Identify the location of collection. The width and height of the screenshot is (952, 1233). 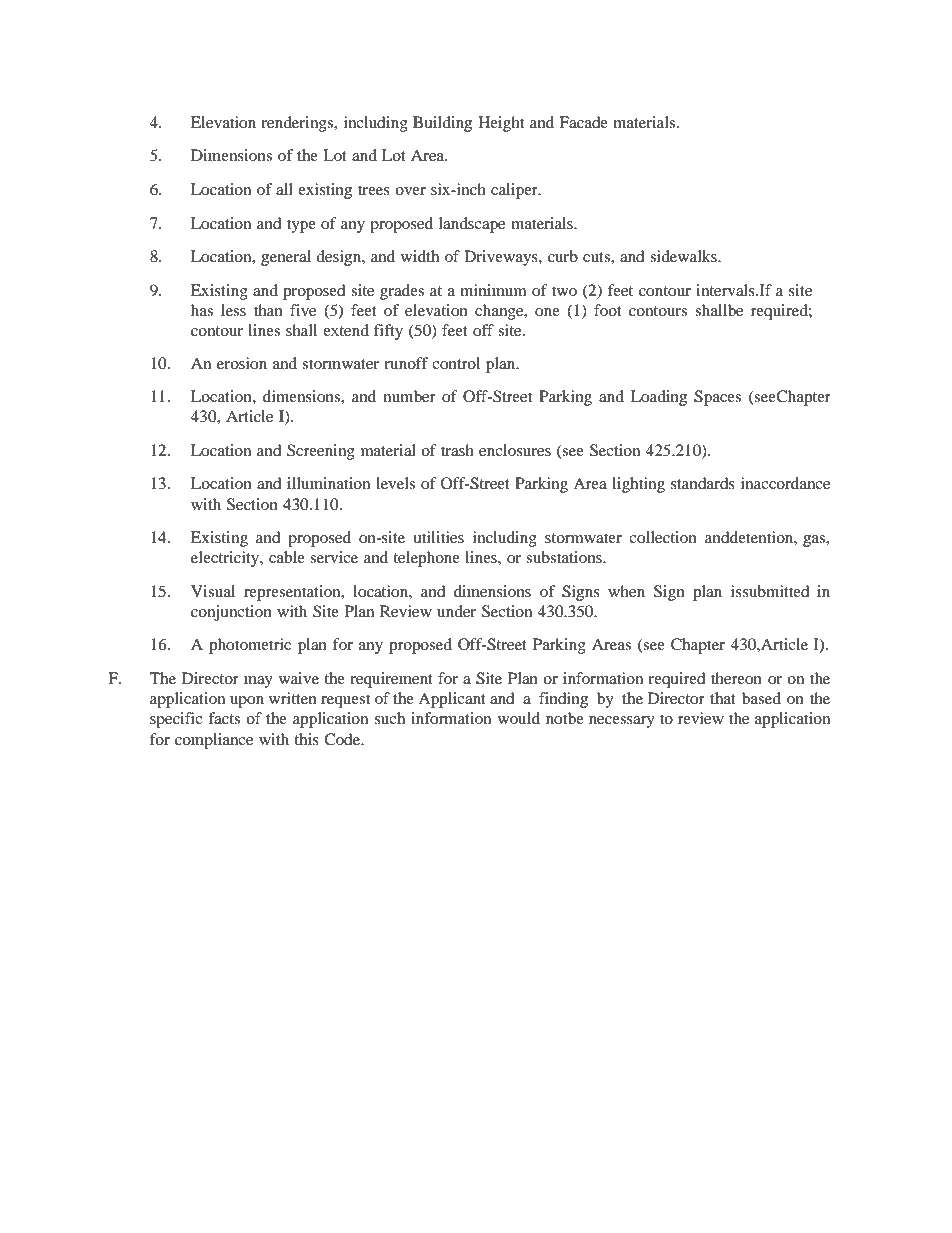
(663, 537).
